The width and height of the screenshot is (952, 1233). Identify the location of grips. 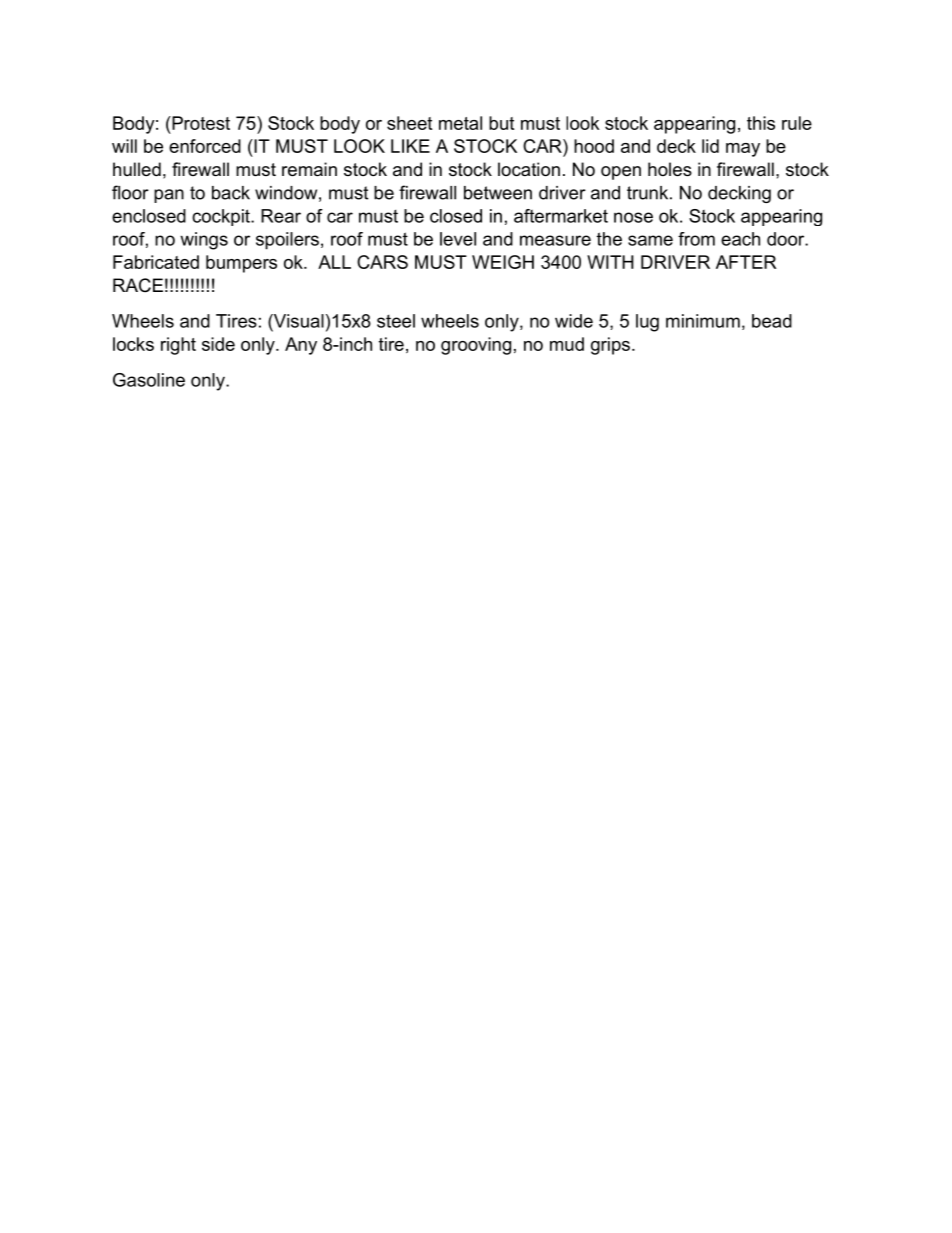
(610, 346).
